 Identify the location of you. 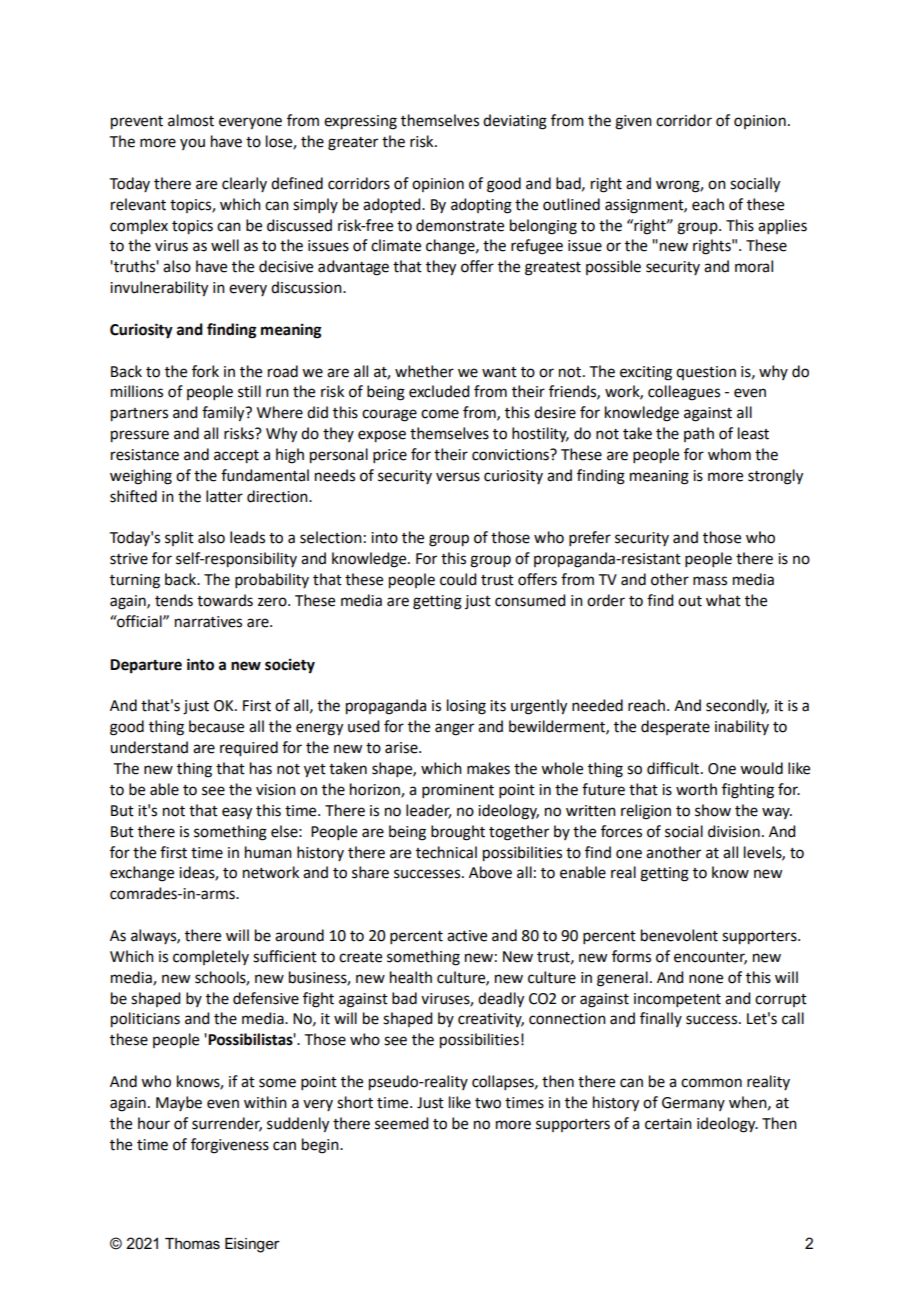
(192, 144).
